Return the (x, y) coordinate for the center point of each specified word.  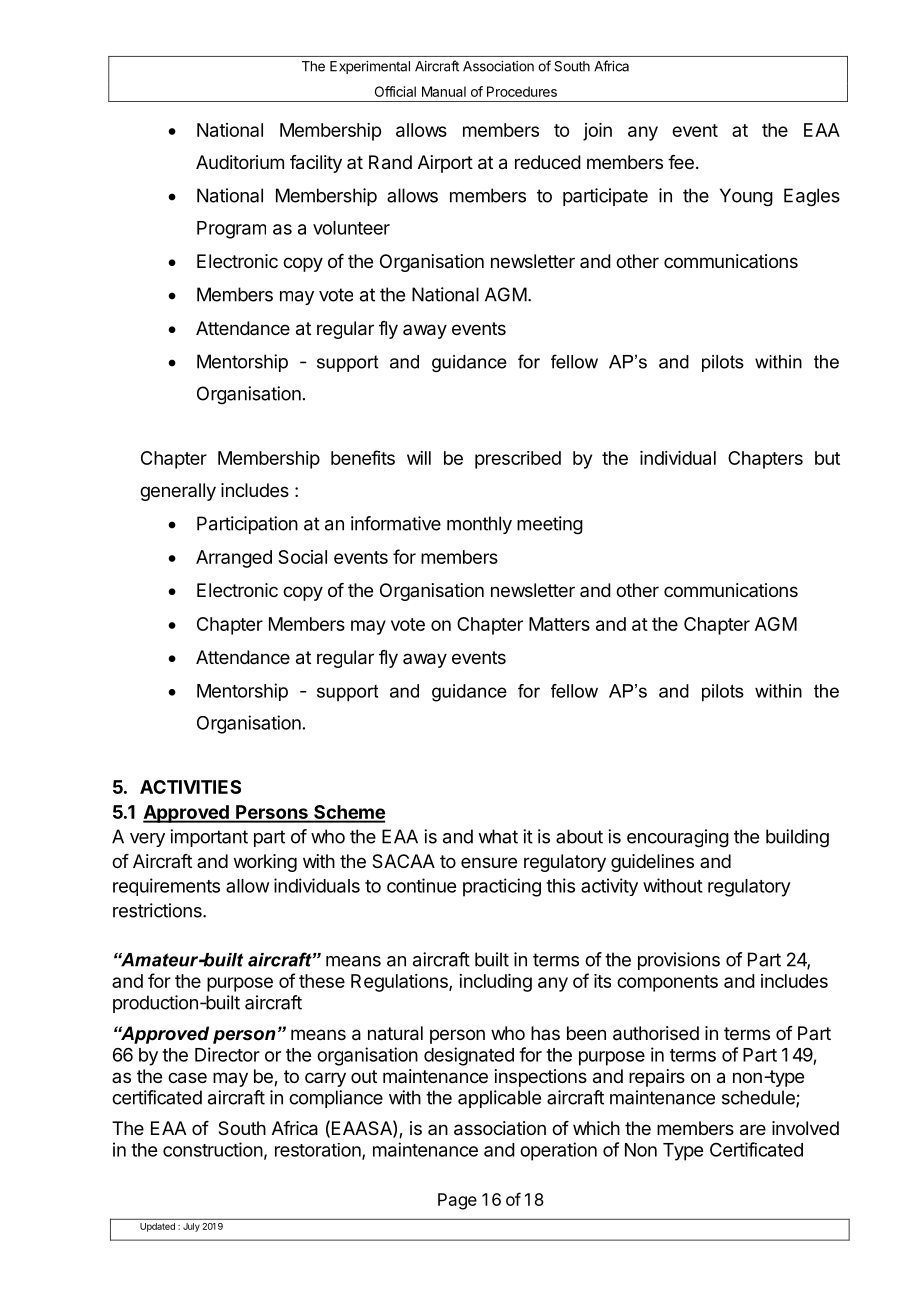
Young (746, 197)
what (498, 836)
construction (213, 1149)
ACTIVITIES (190, 787)
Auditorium (240, 162)
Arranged (234, 559)
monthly (479, 525)
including (495, 983)
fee (681, 162)
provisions (679, 961)
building (797, 838)
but (827, 458)
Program (231, 230)
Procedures (522, 91)
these (322, 981)
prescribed (518, 460)
